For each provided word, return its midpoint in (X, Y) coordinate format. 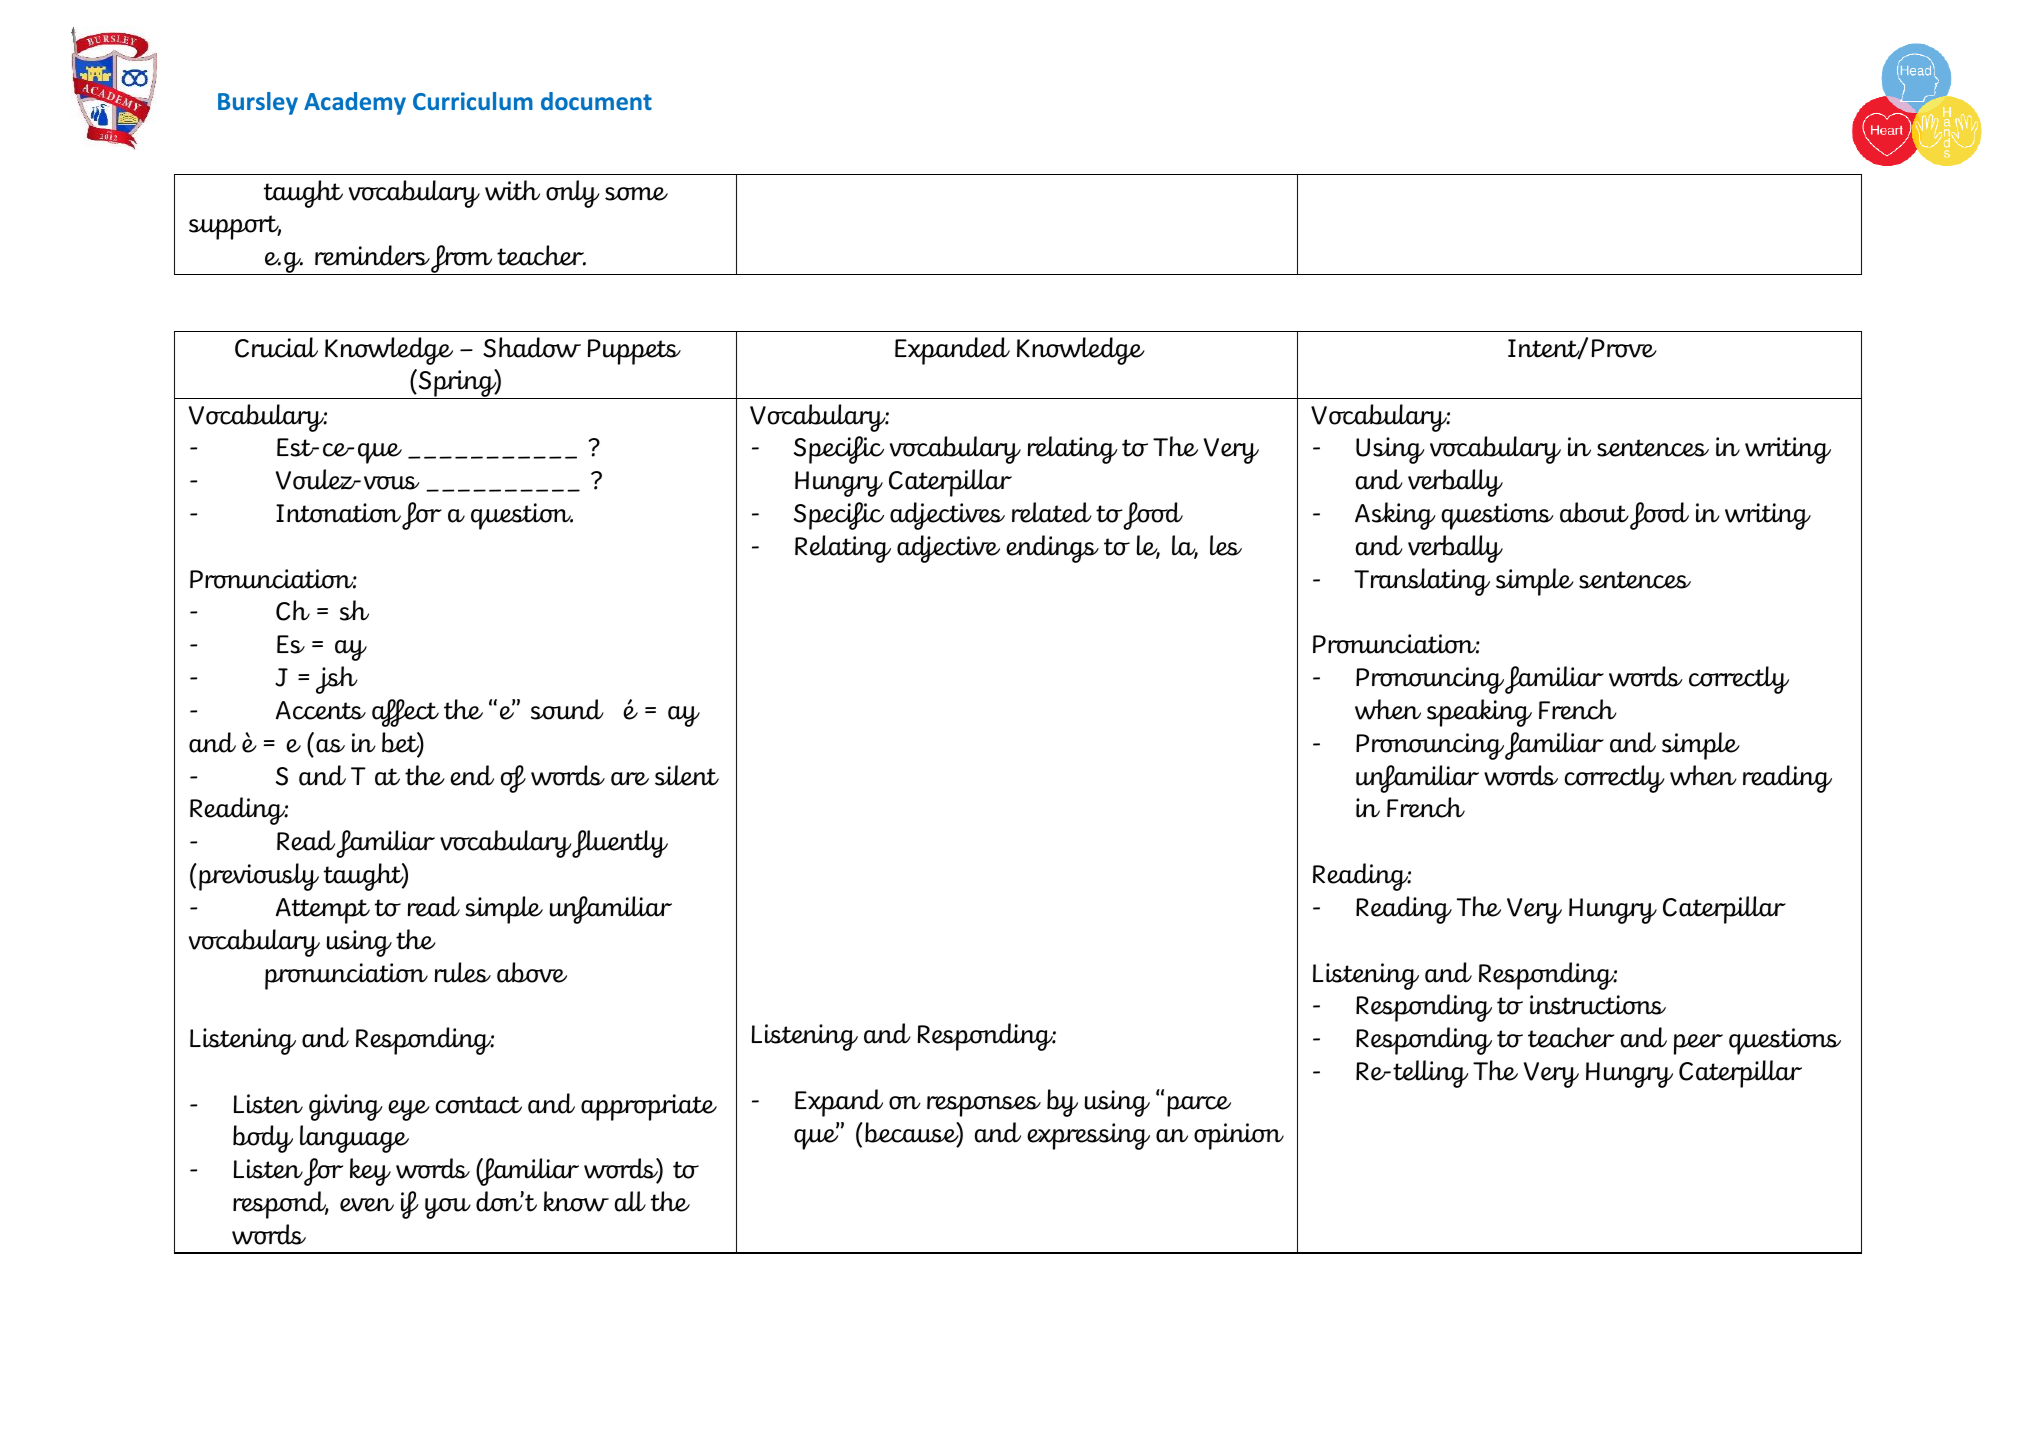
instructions (1598, 1005)
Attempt (323, 911)
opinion (1239, 1136)
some (636, 194)
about (1594, 512)
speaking (1479, 713)
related (1052, 512)
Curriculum (473, 101)
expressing (1088, 1136)
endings (1052, 549)
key (370, 1172)
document (596, 101)
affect (405, 713)
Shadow (532, 347)
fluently (620, 844)
